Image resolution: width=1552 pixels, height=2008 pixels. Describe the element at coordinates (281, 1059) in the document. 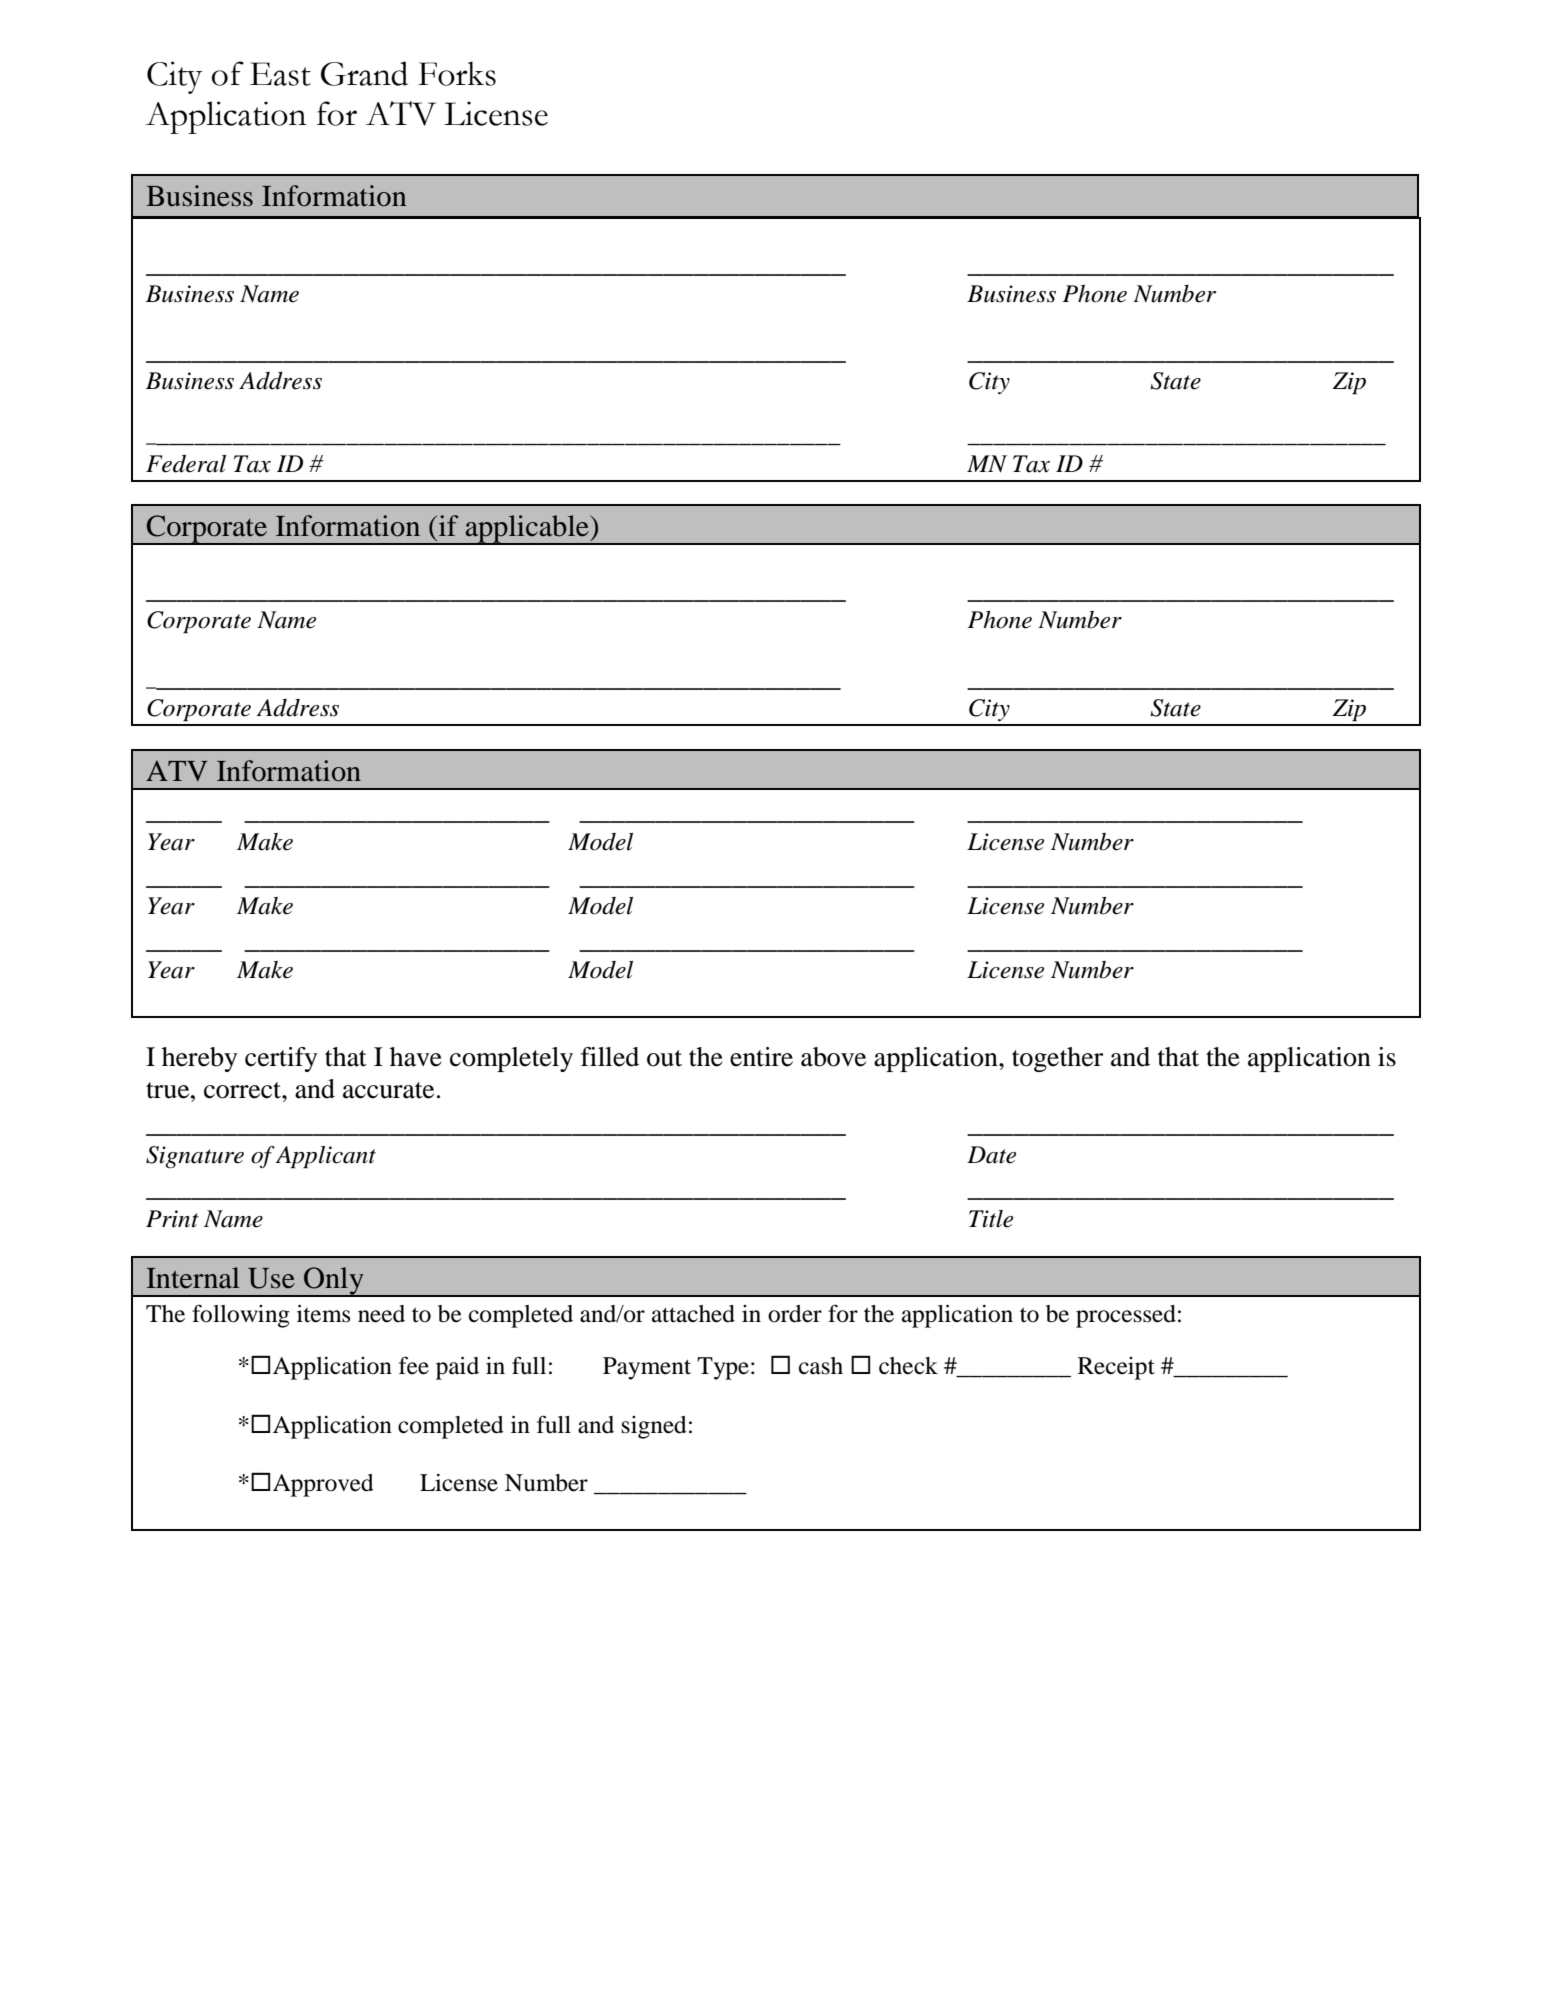

I see `certify` at that location.
